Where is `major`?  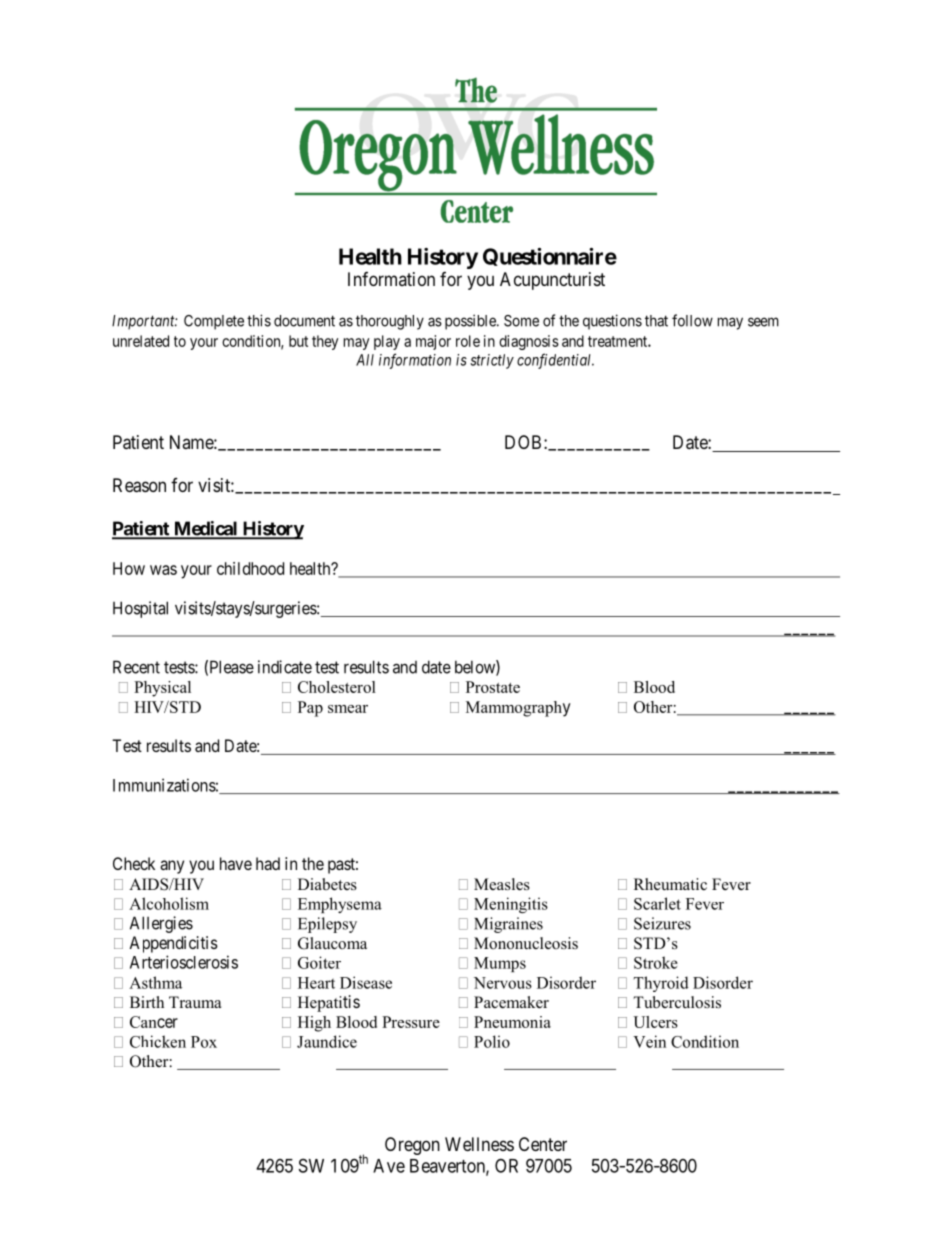 major is located at coordinates (433, 342).
